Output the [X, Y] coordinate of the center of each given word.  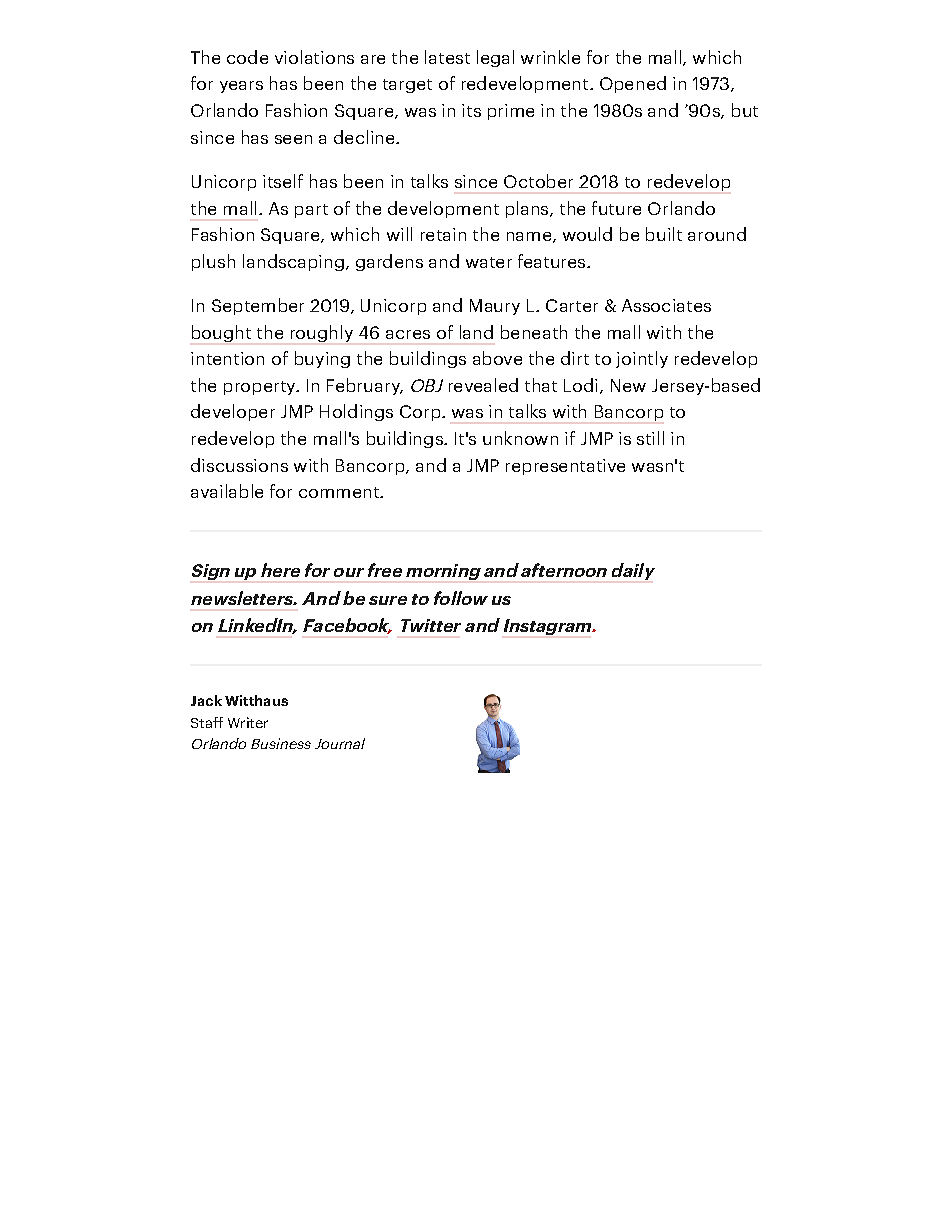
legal [495, 58]
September [258, 306]
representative [565, 467]
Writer [248, 722]
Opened [633, 84]
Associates [666, 305]
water [489, 262]
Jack [206, 700]
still [650, 438]
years [241, 87]
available [227, 491]
